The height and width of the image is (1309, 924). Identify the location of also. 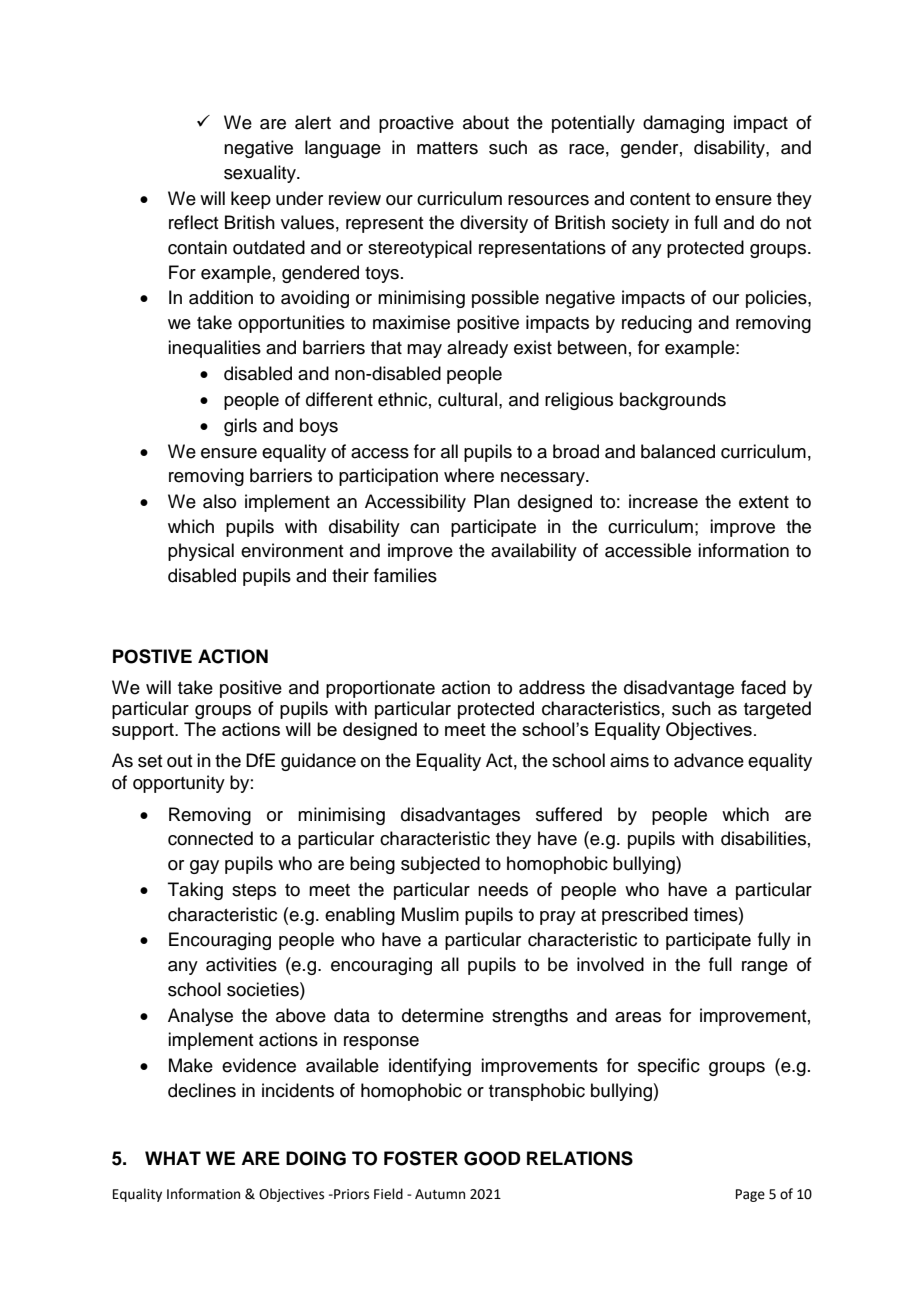
(219, 501).
